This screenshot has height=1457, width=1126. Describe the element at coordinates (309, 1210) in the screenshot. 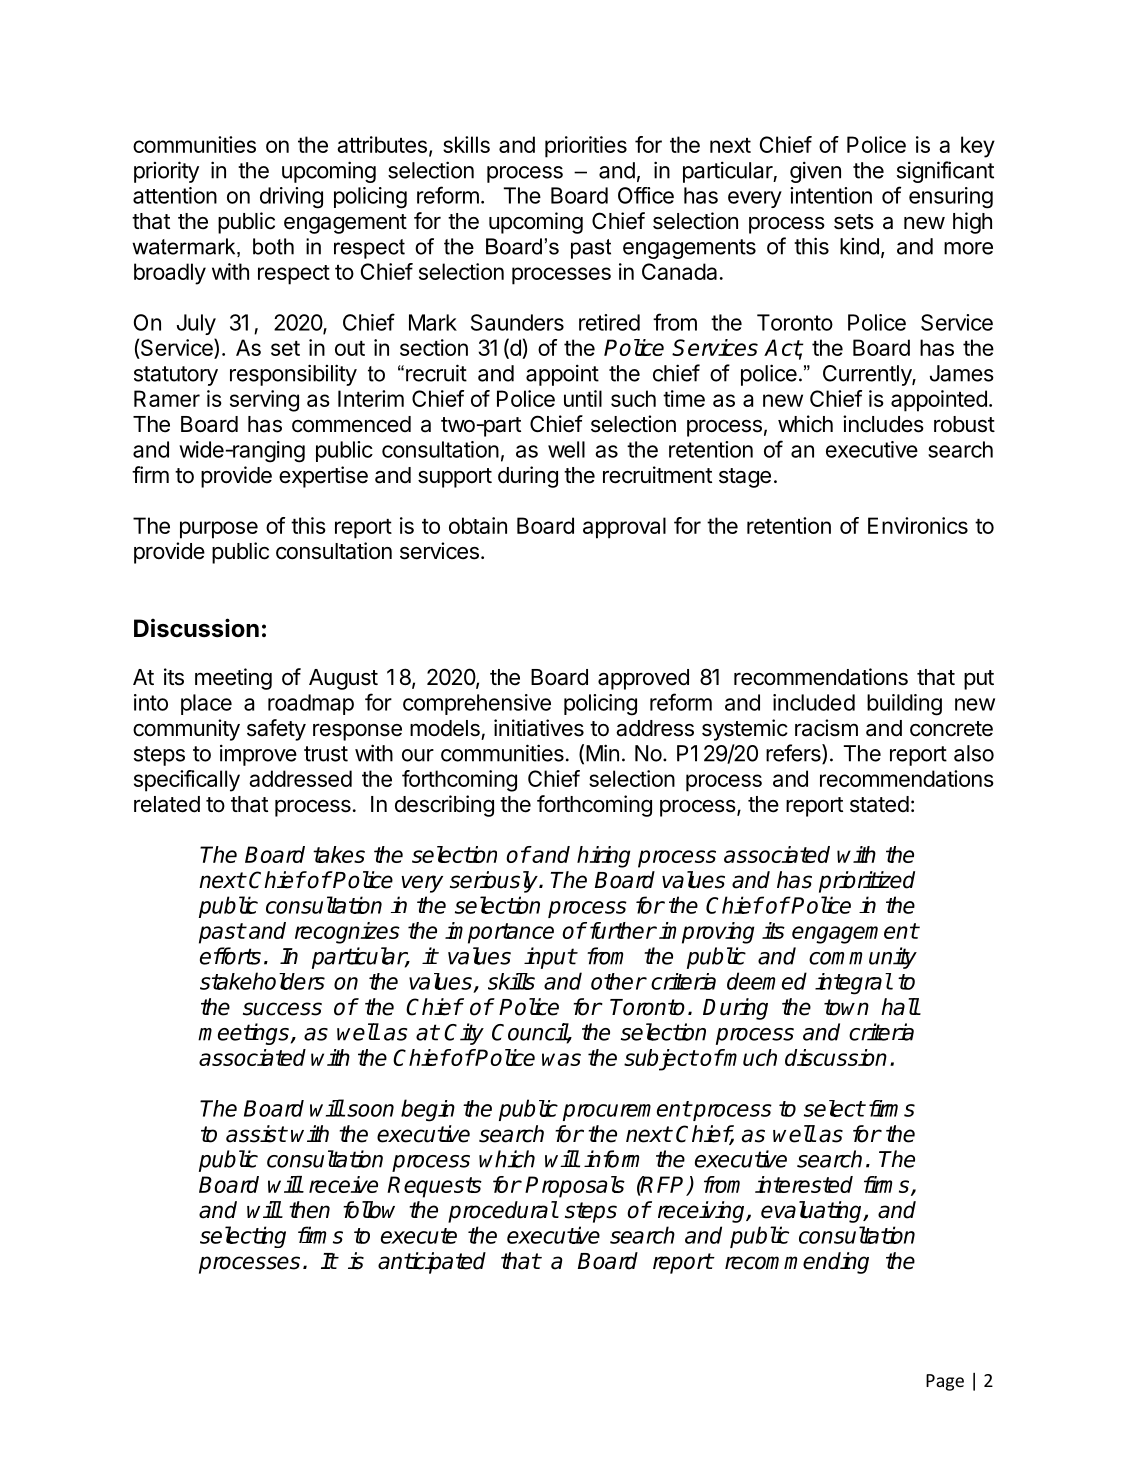

I see `then` at that location.
